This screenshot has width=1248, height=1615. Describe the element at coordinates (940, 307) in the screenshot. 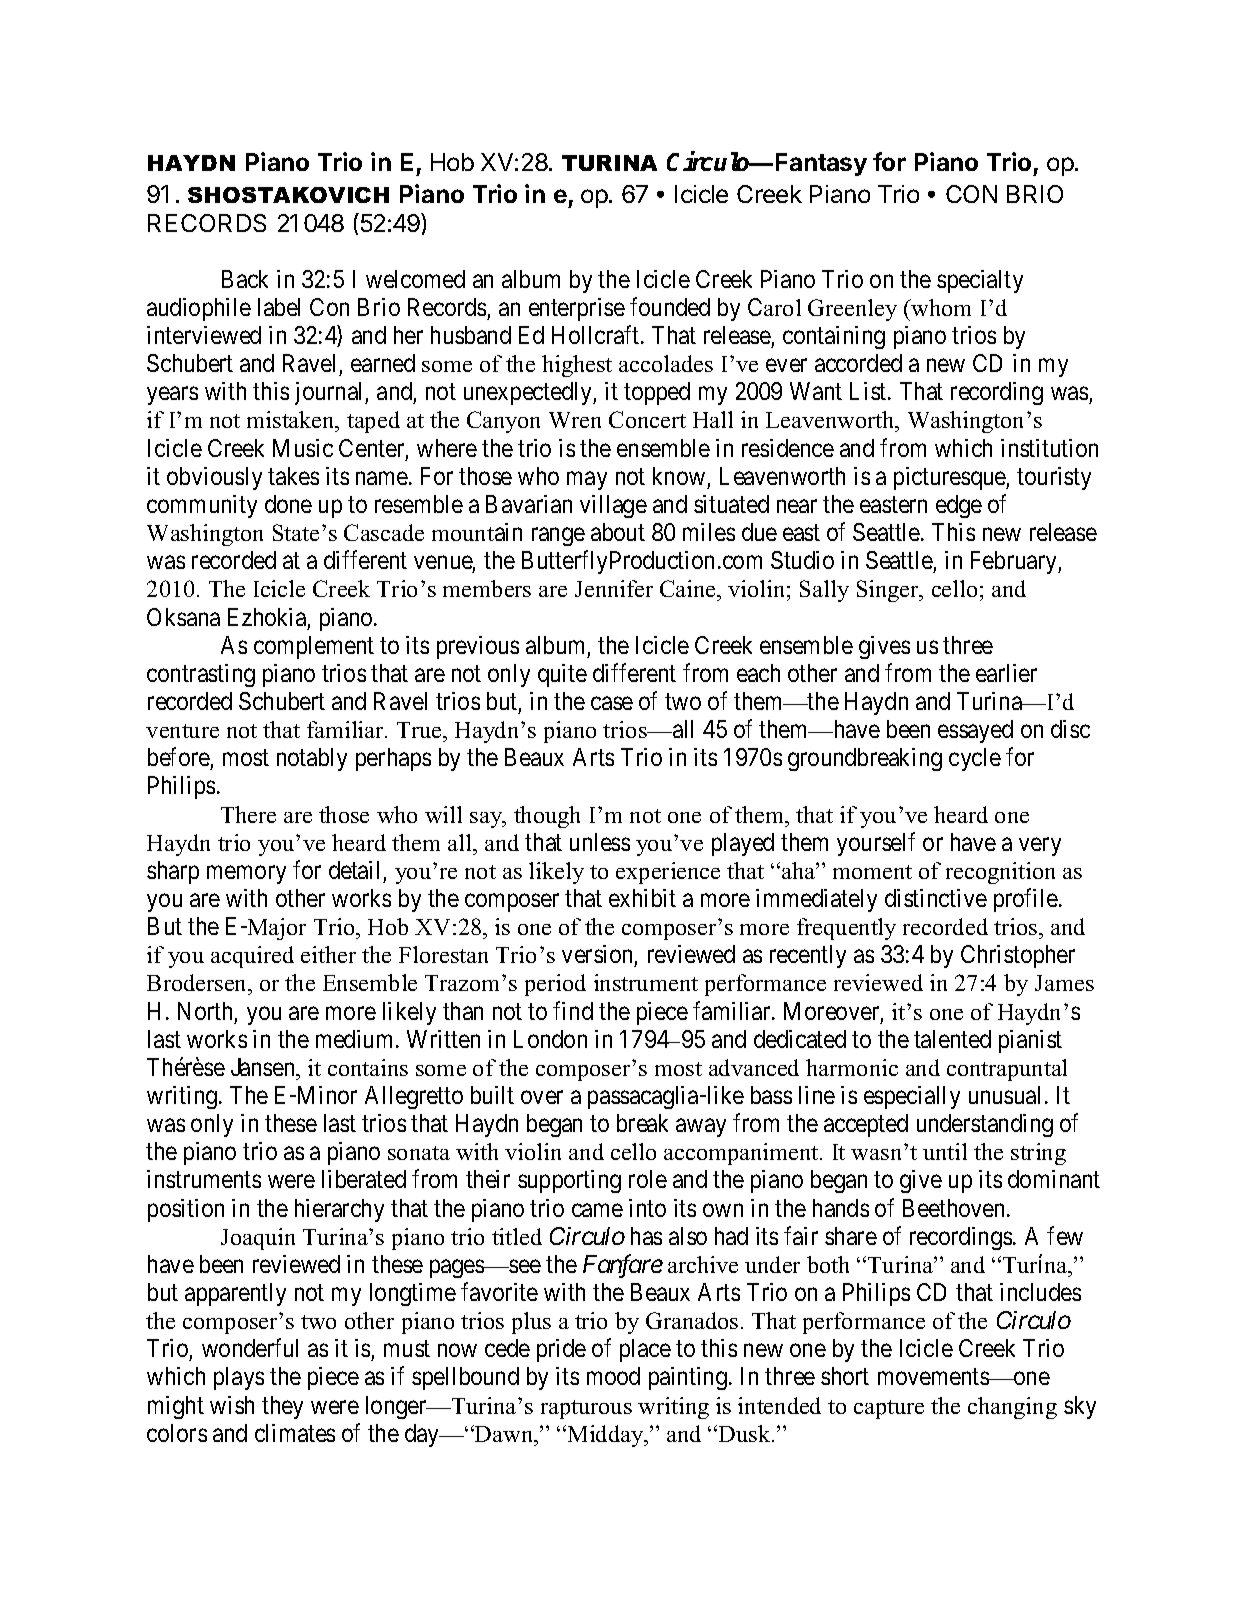

I see `whom` at that location.
